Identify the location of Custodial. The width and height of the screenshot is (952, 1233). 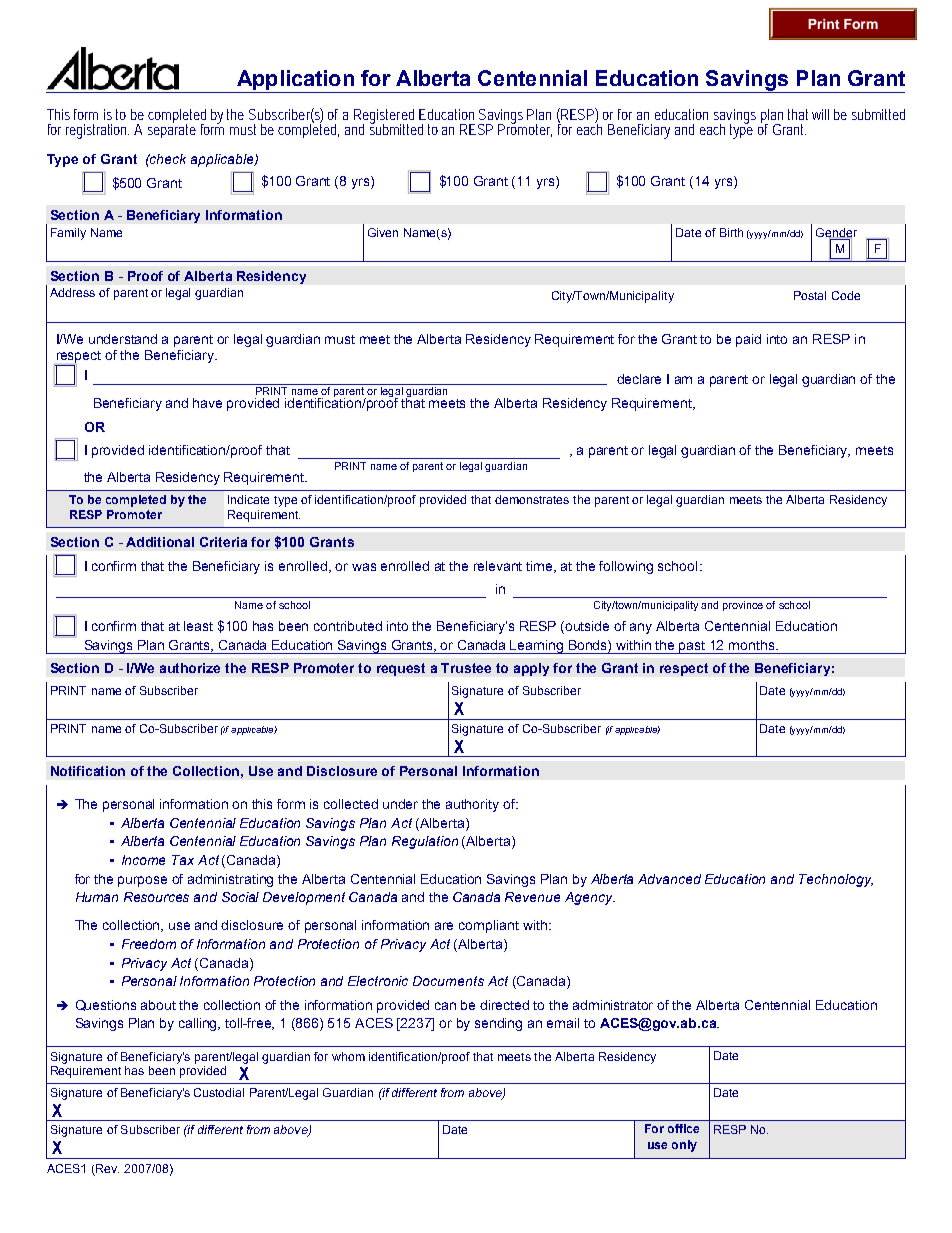
(219, 1092).
